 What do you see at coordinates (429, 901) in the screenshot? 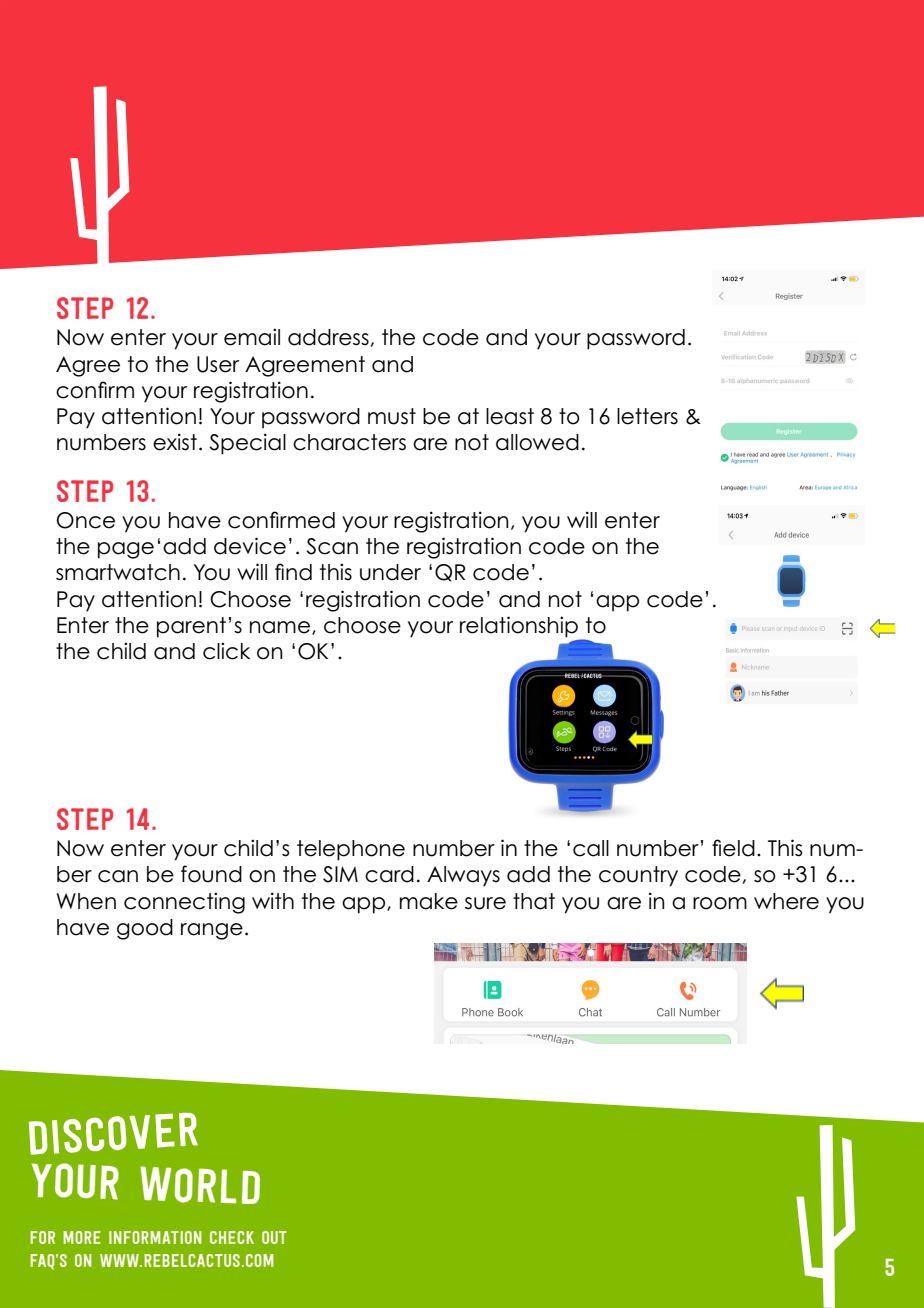
I see `make` at bounding box center [429, 901].
